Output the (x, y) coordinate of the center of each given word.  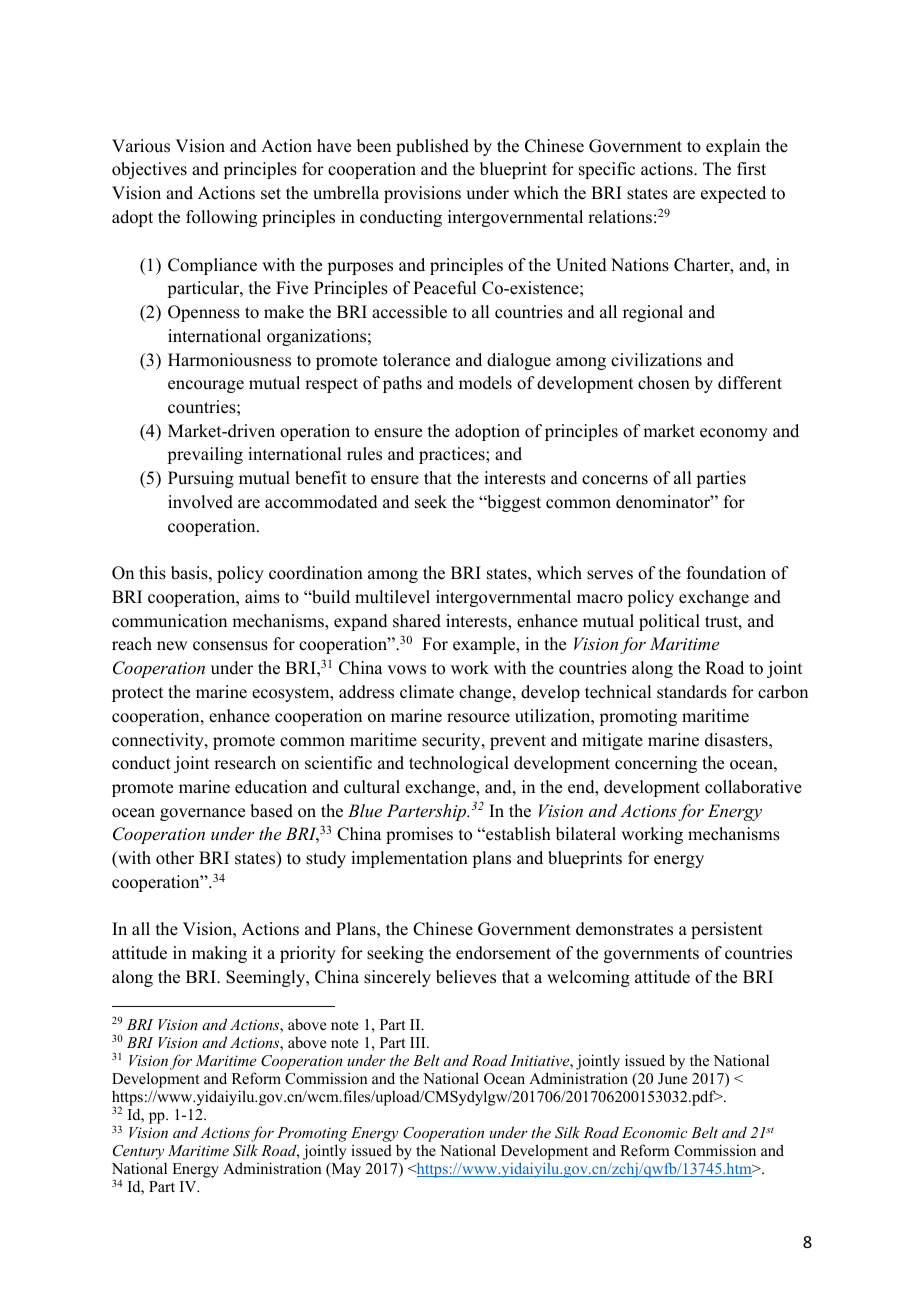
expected (733, 194)
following (221, 218)
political (669, 622)
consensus (230, 646)
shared (417, 621)
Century (139, 1154)
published (432, 147)
